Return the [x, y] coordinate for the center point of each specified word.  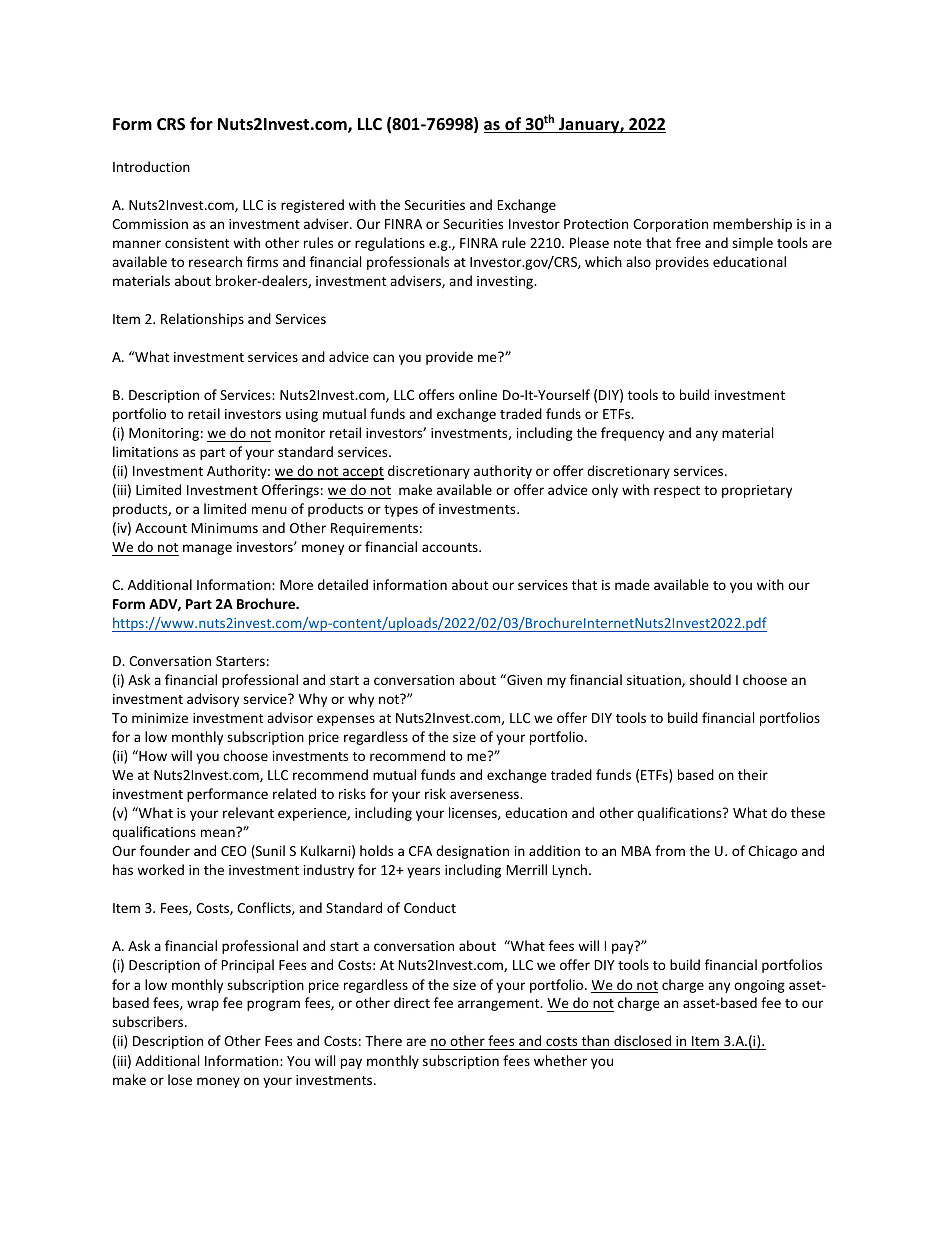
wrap [203, 1005]
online [478, 394]
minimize [160, 718]
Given [523, 679]
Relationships [202, 320]
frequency [632, 434]
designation [472, 852]
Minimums [225, 528]
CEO [234, 851]
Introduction [151, 166]
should [710, 679]
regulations [390, 244]
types [401, 511]
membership [752, 225]
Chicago [772, 852]
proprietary [757, 491]
